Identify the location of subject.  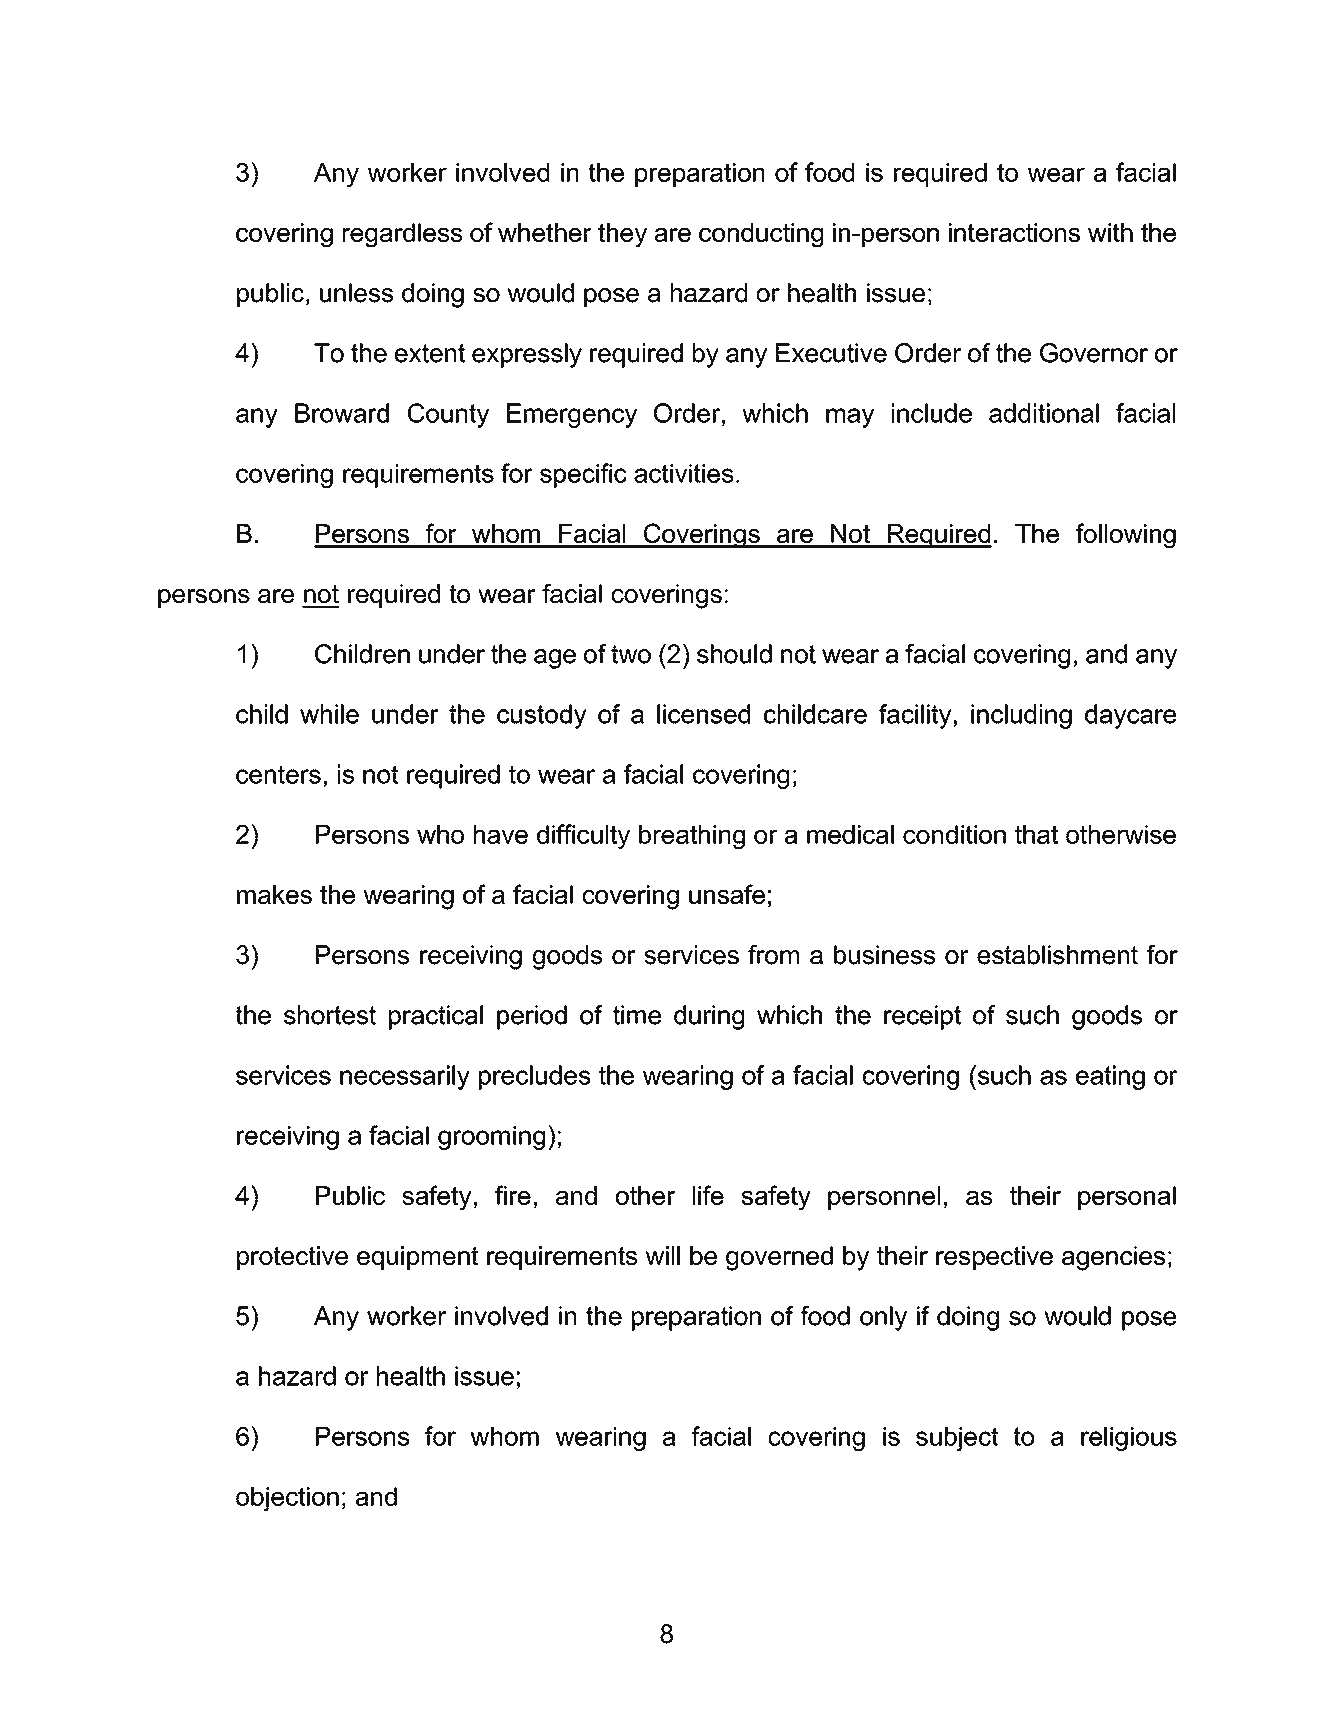
(957, 1439).
